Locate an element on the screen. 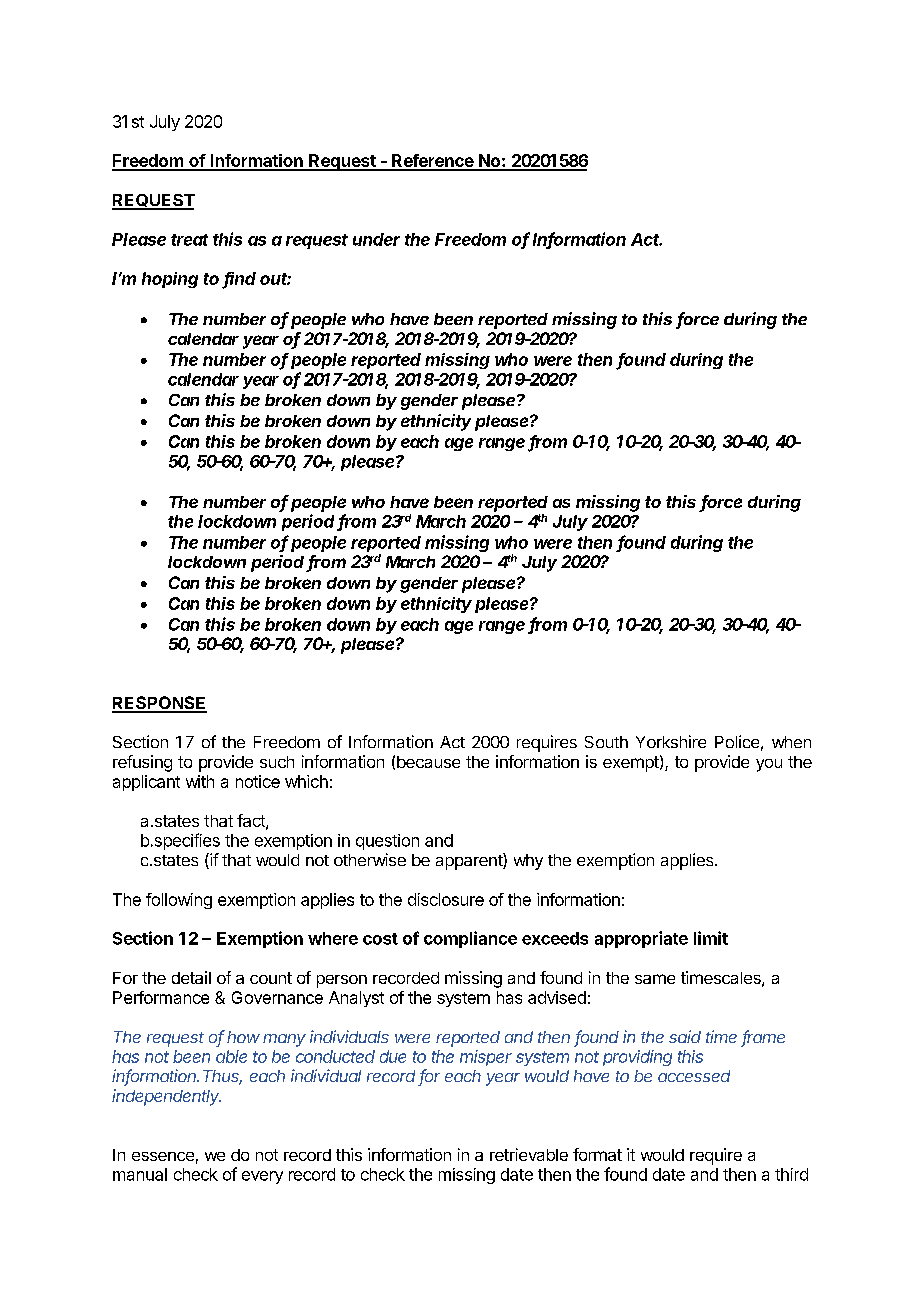  find is located at coordinates (239, 280).
